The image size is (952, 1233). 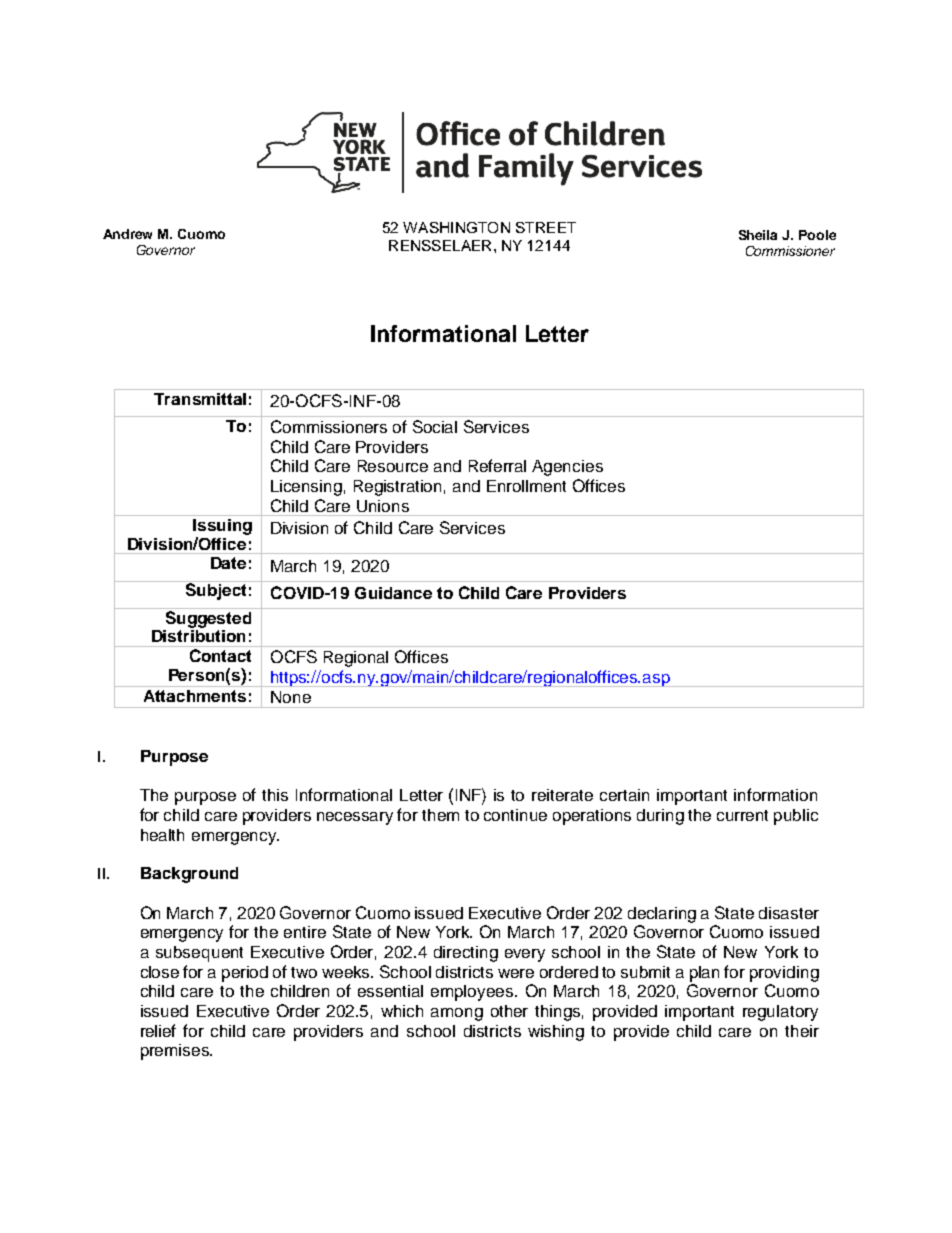 What do you see at coordinates (393, 593) in the page?
I see `Guidance` at bounding box center [393, 593].
